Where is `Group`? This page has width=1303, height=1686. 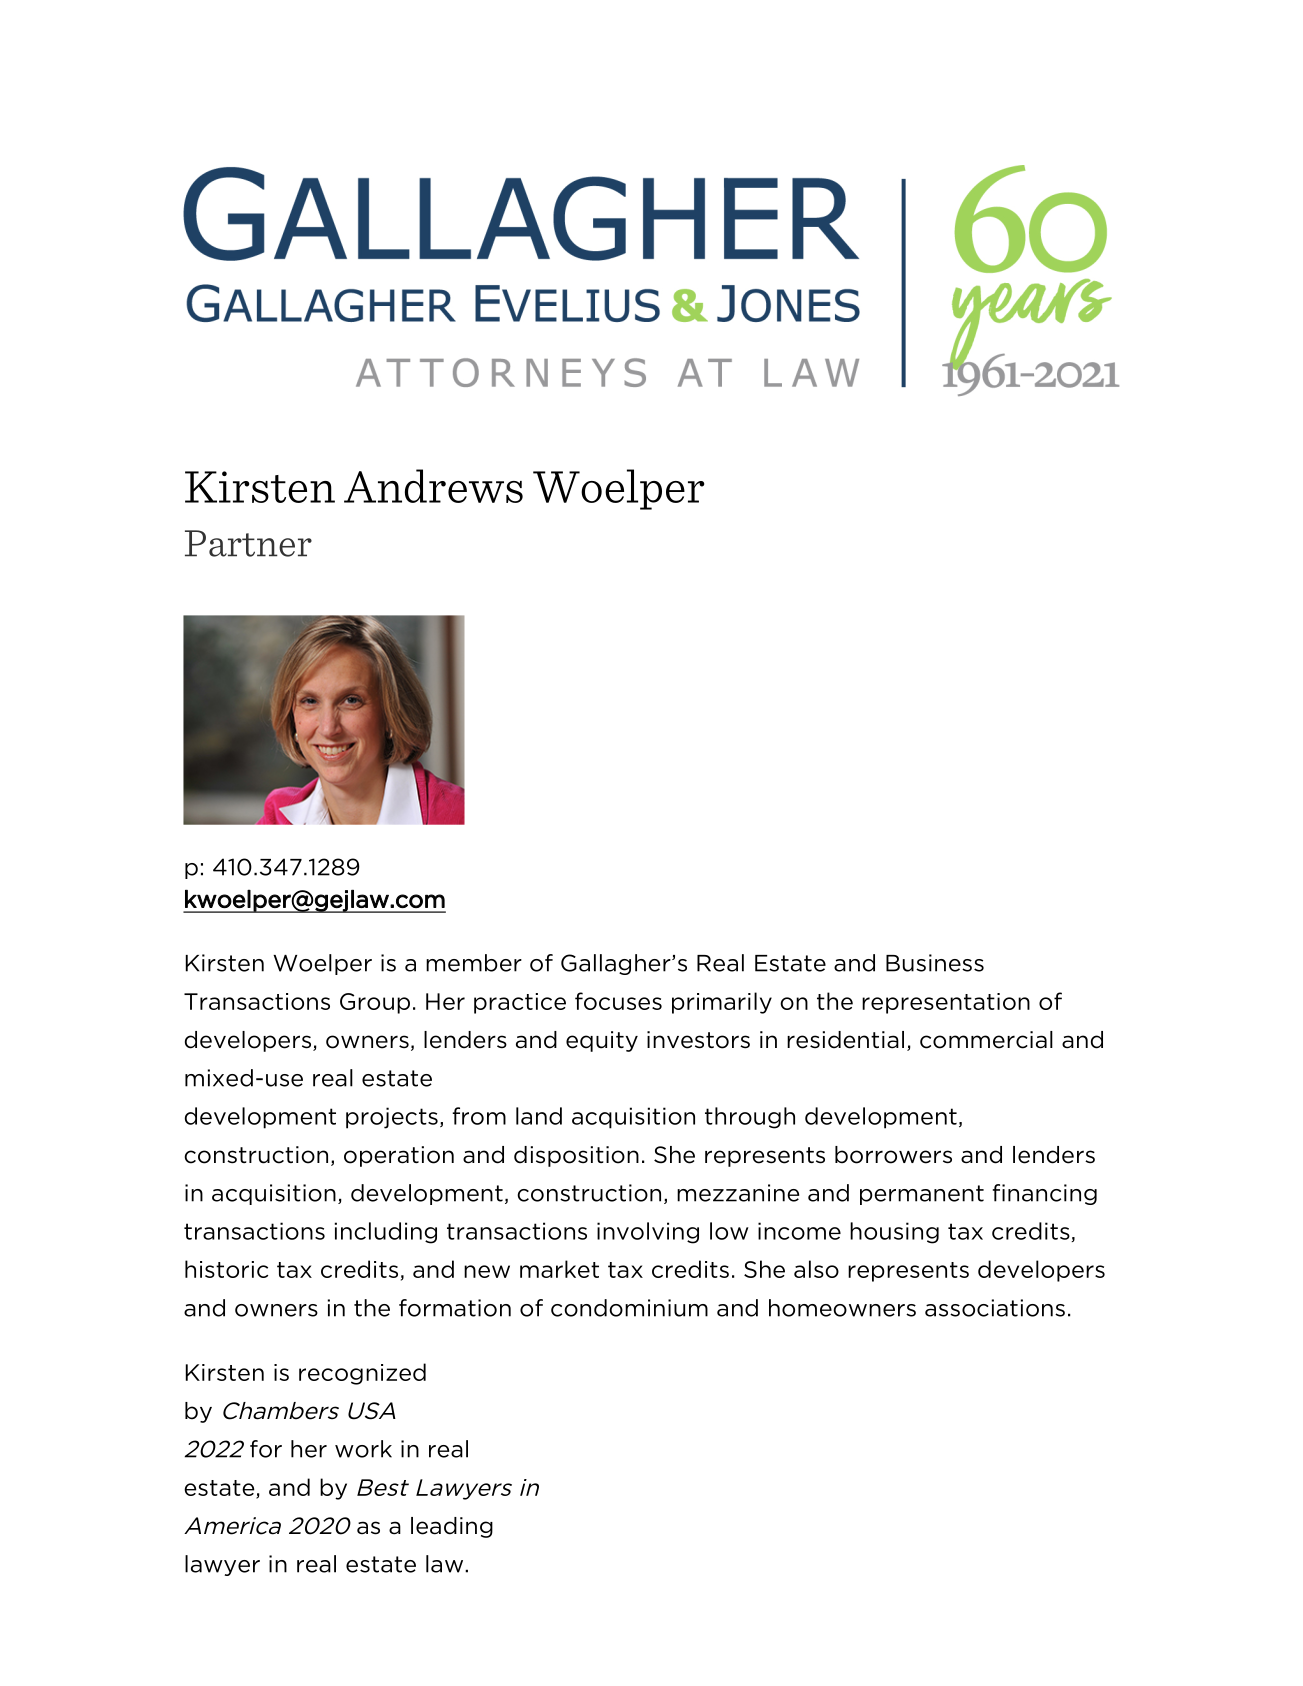
Group is located at coordinates (375, 1003).
